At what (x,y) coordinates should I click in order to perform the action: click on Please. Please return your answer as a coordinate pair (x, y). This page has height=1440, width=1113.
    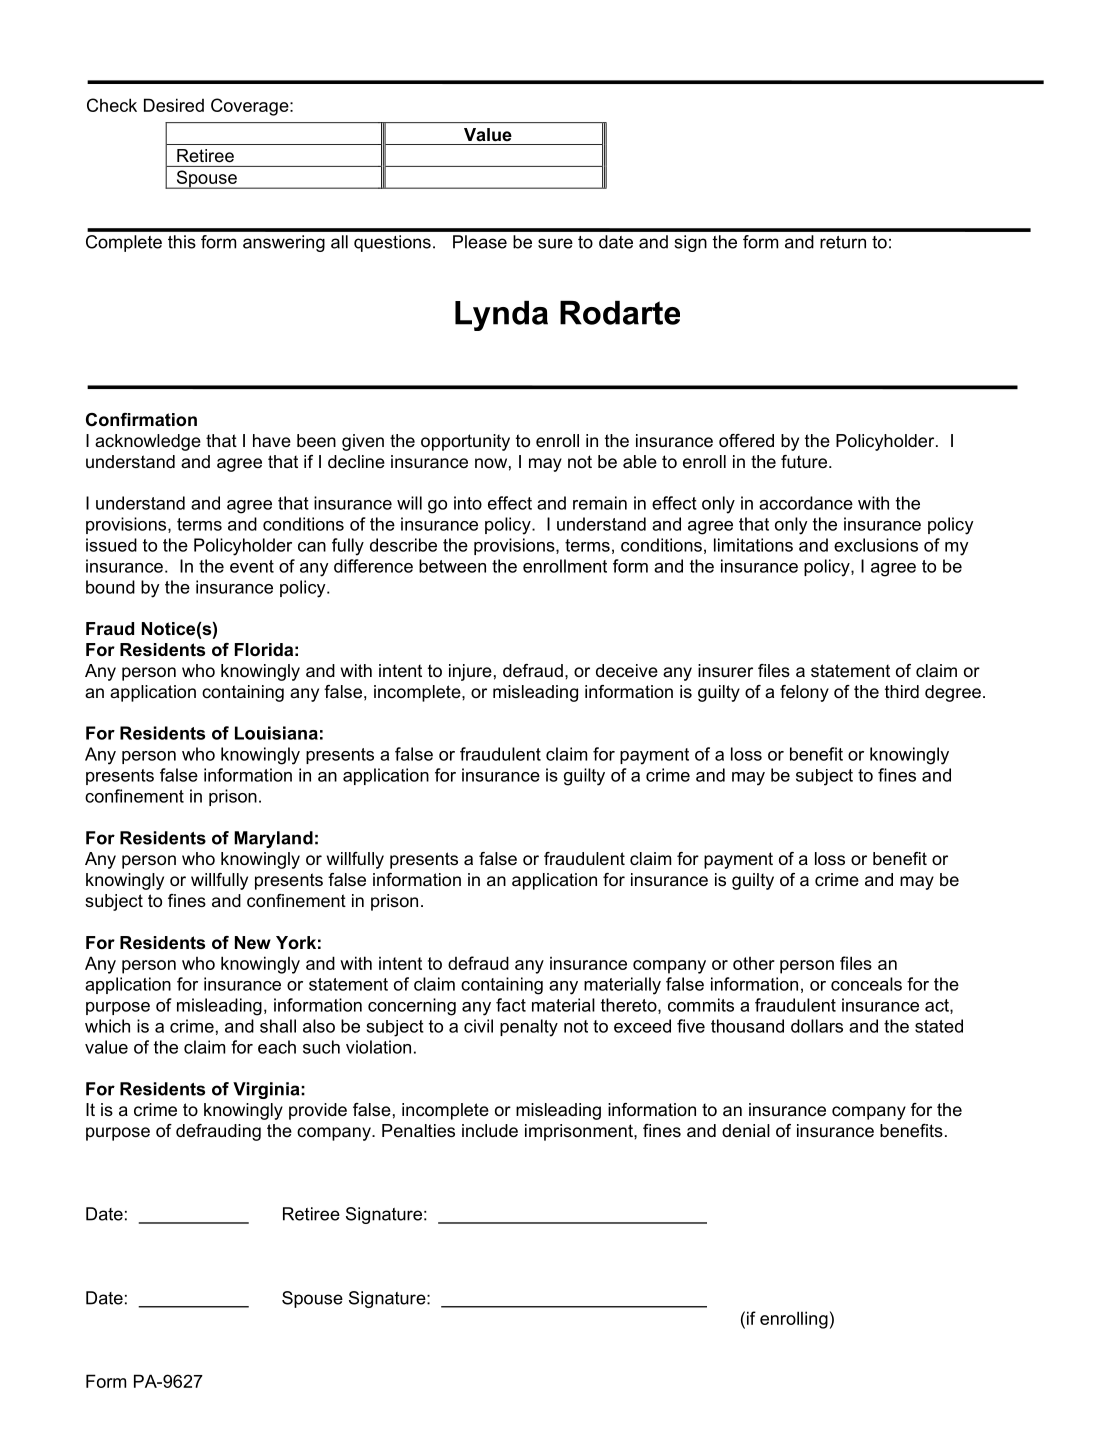
    Looking at the image, I should click on (480, 242).
